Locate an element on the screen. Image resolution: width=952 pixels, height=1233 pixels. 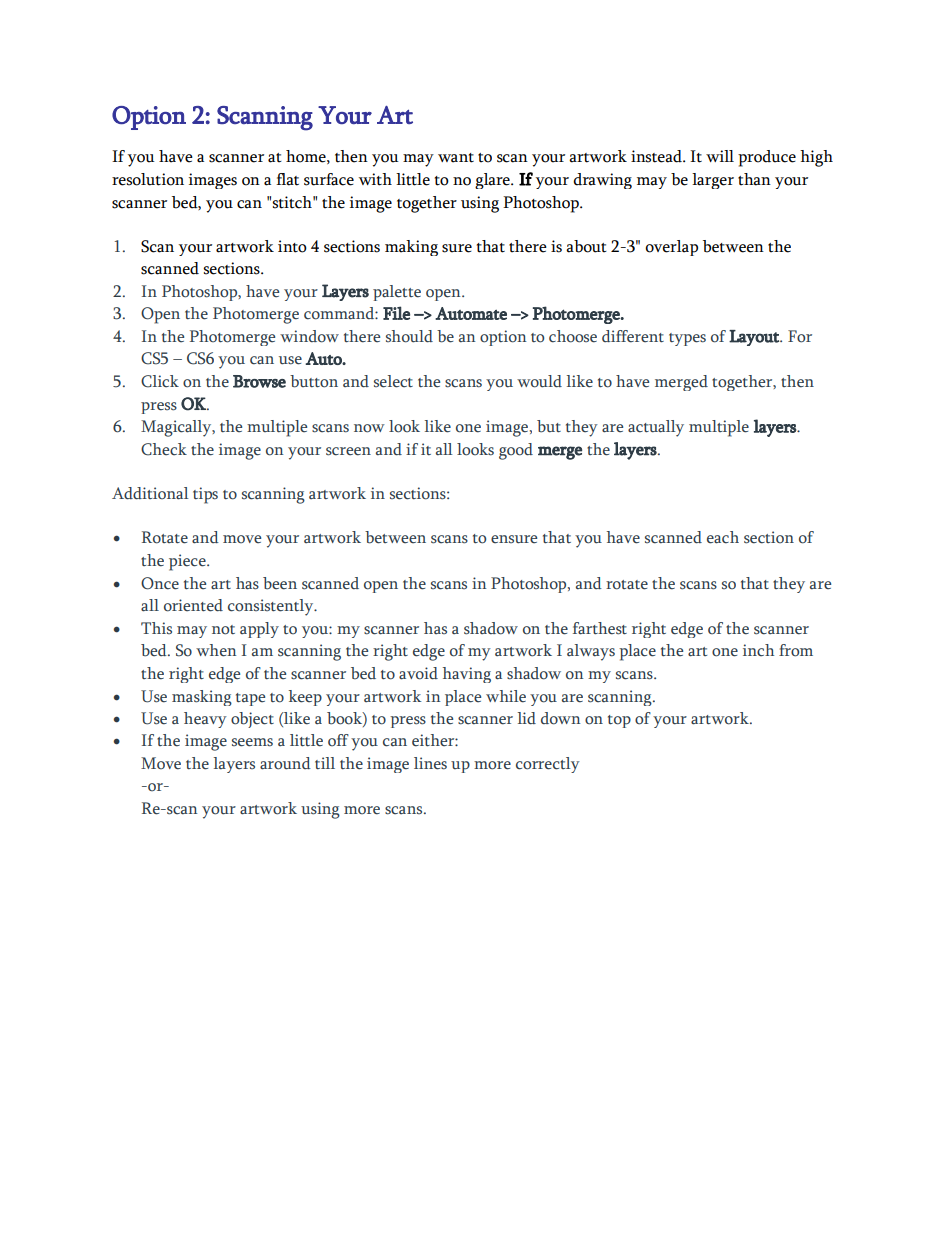
Browse is located at coordinates (259, 381).
